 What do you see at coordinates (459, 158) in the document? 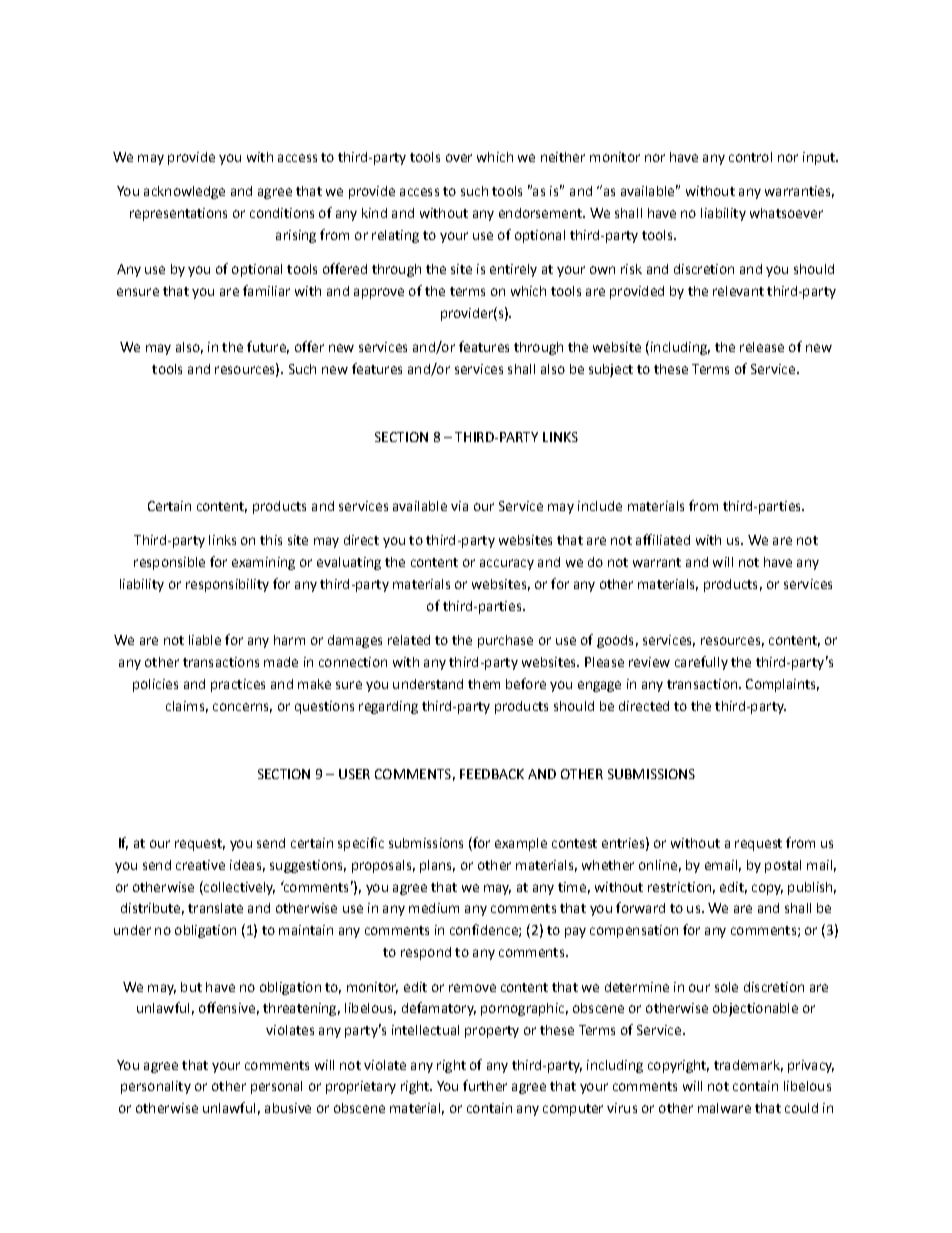
I see `over` at bounding box center [459, 158].
